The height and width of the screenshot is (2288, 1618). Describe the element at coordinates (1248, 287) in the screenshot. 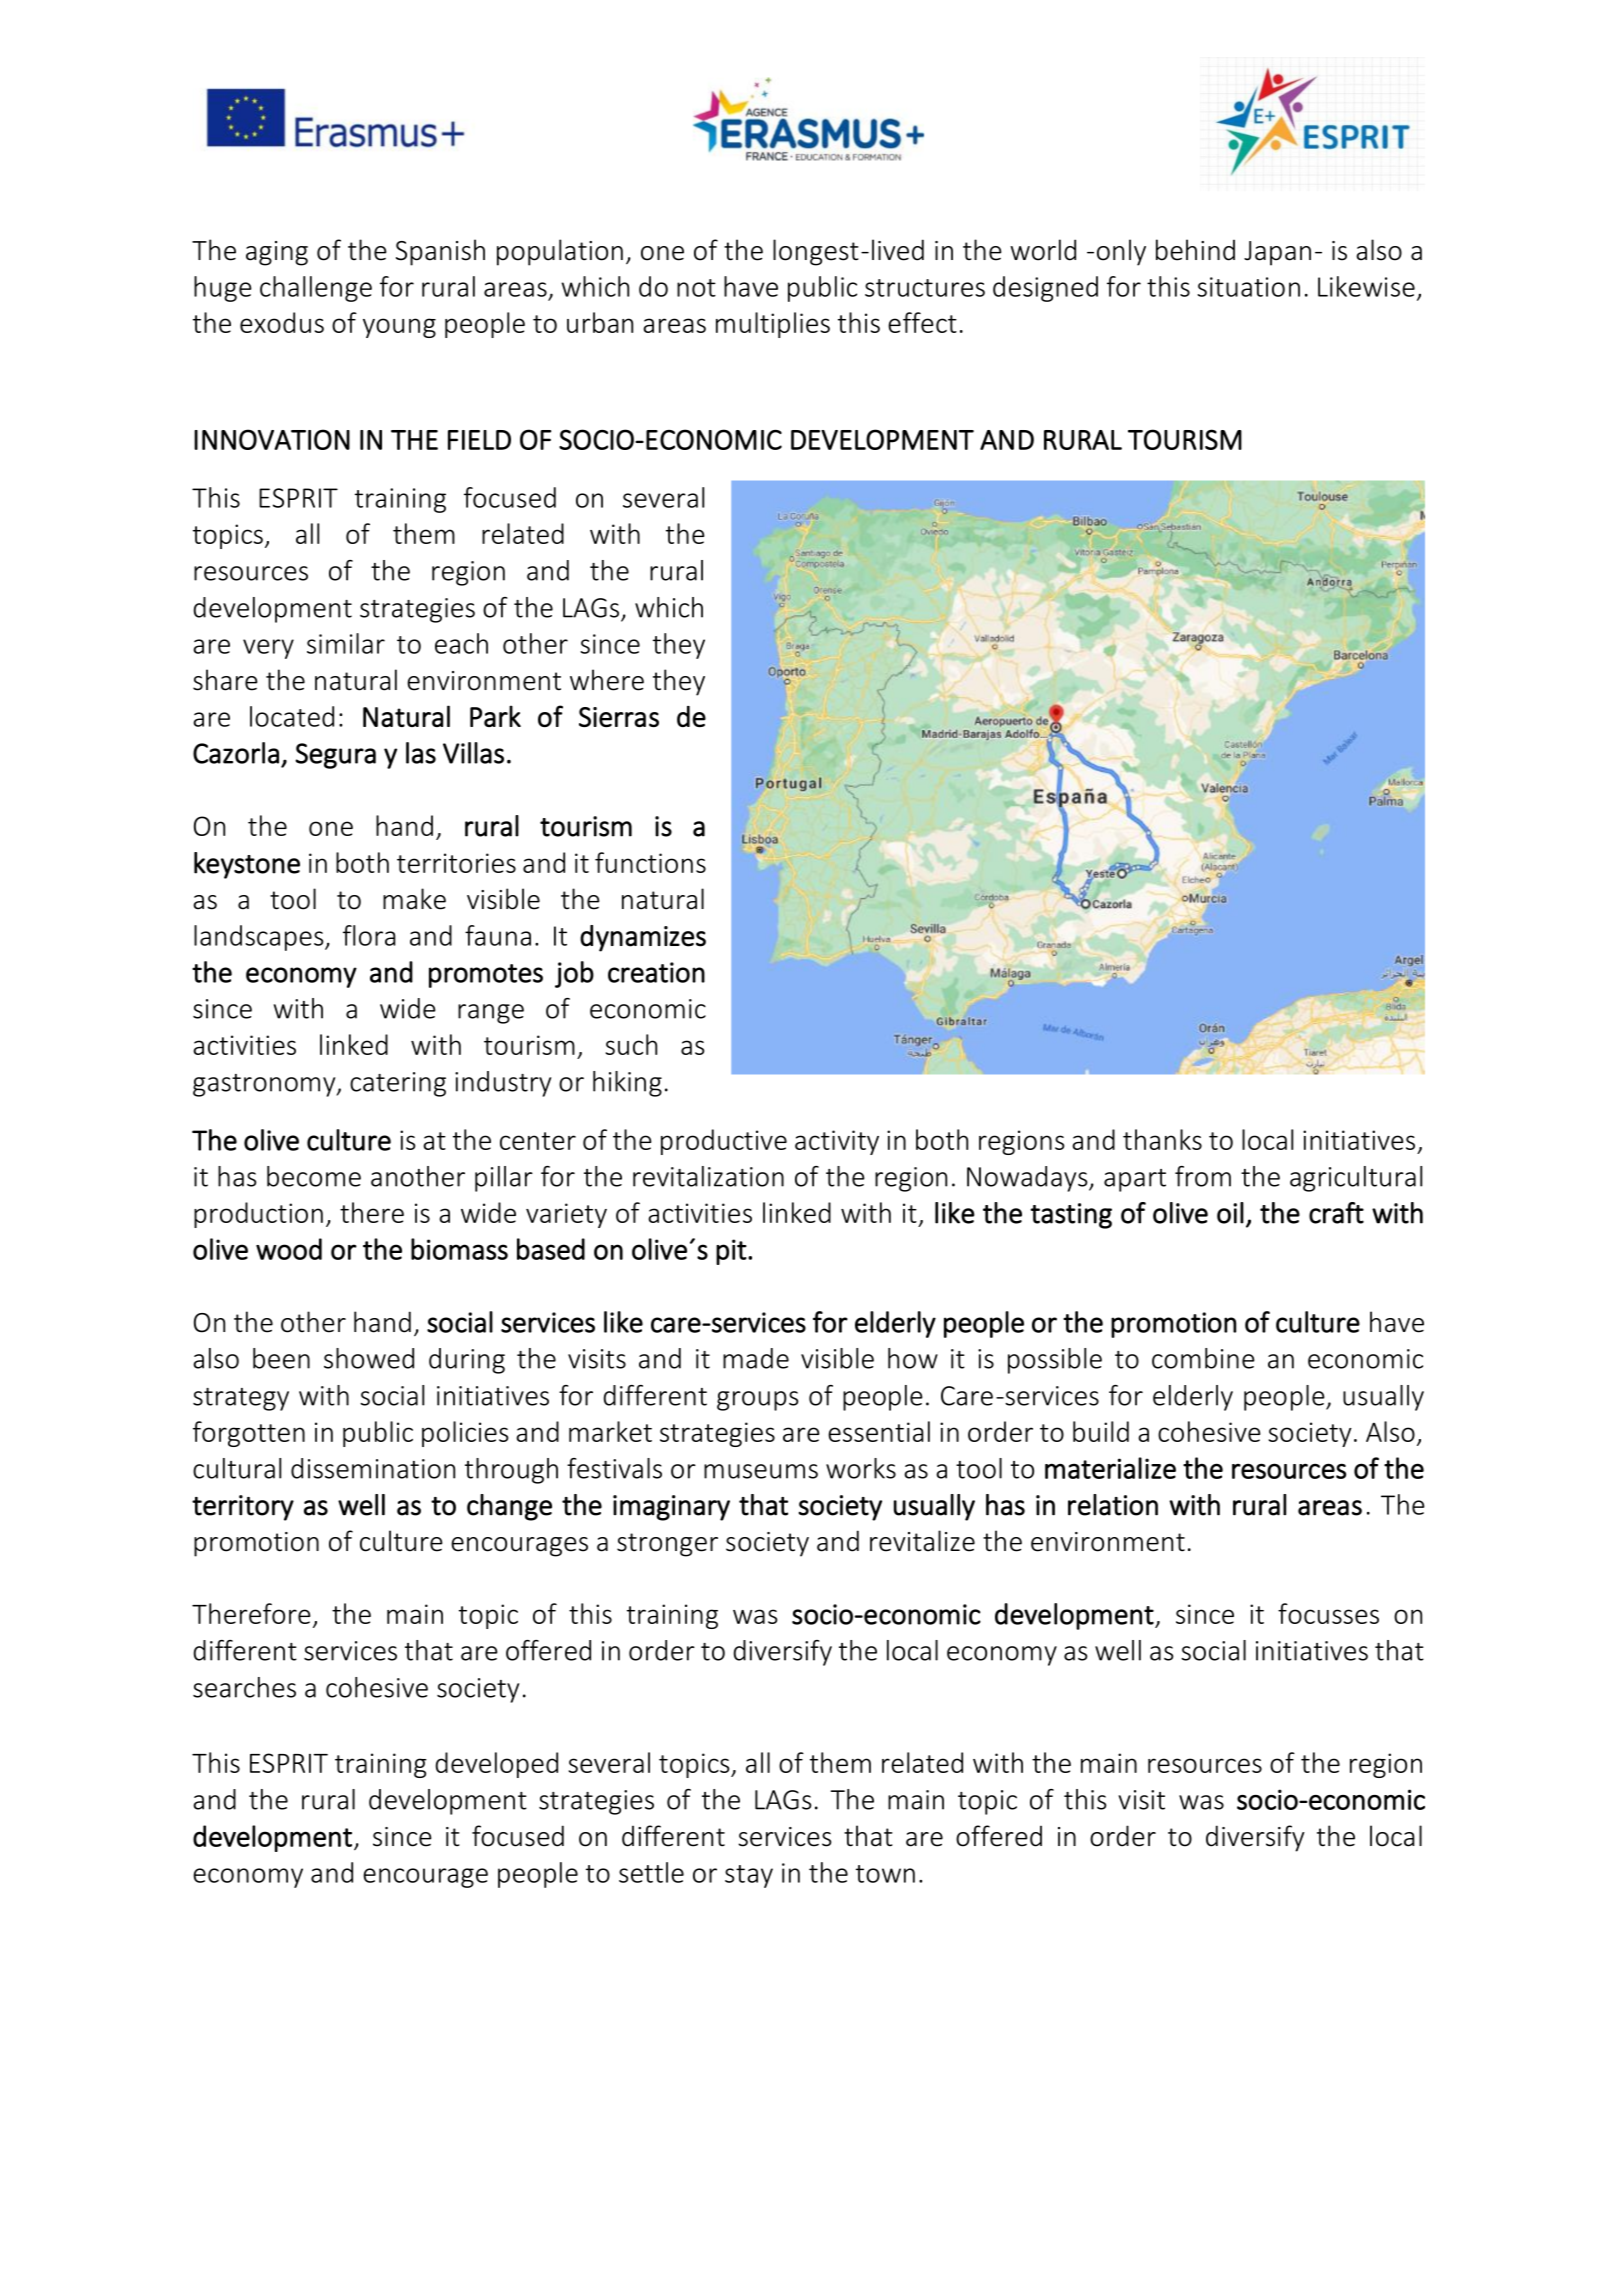

I see `situation` at that location.
